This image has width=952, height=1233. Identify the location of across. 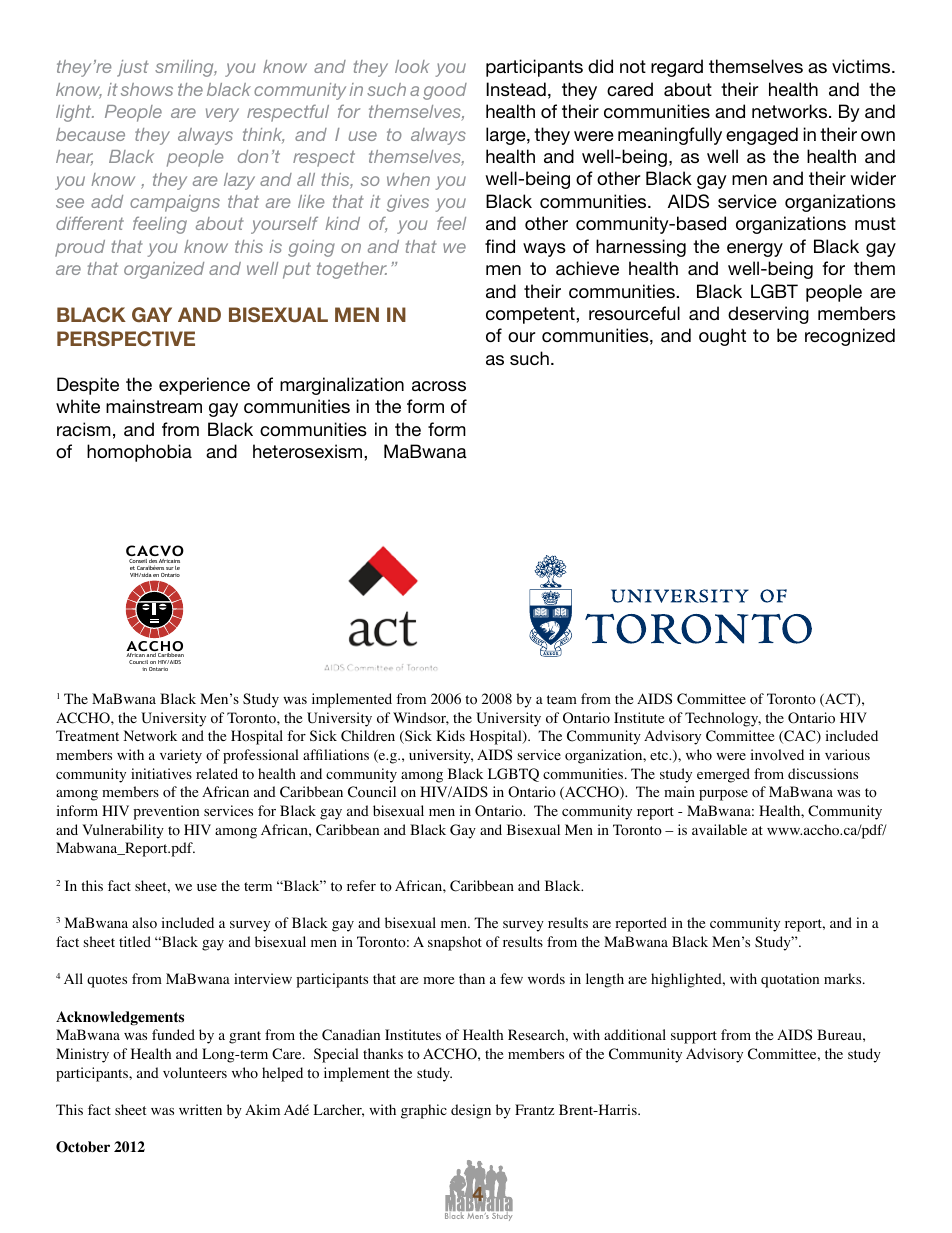
(439, 386).
